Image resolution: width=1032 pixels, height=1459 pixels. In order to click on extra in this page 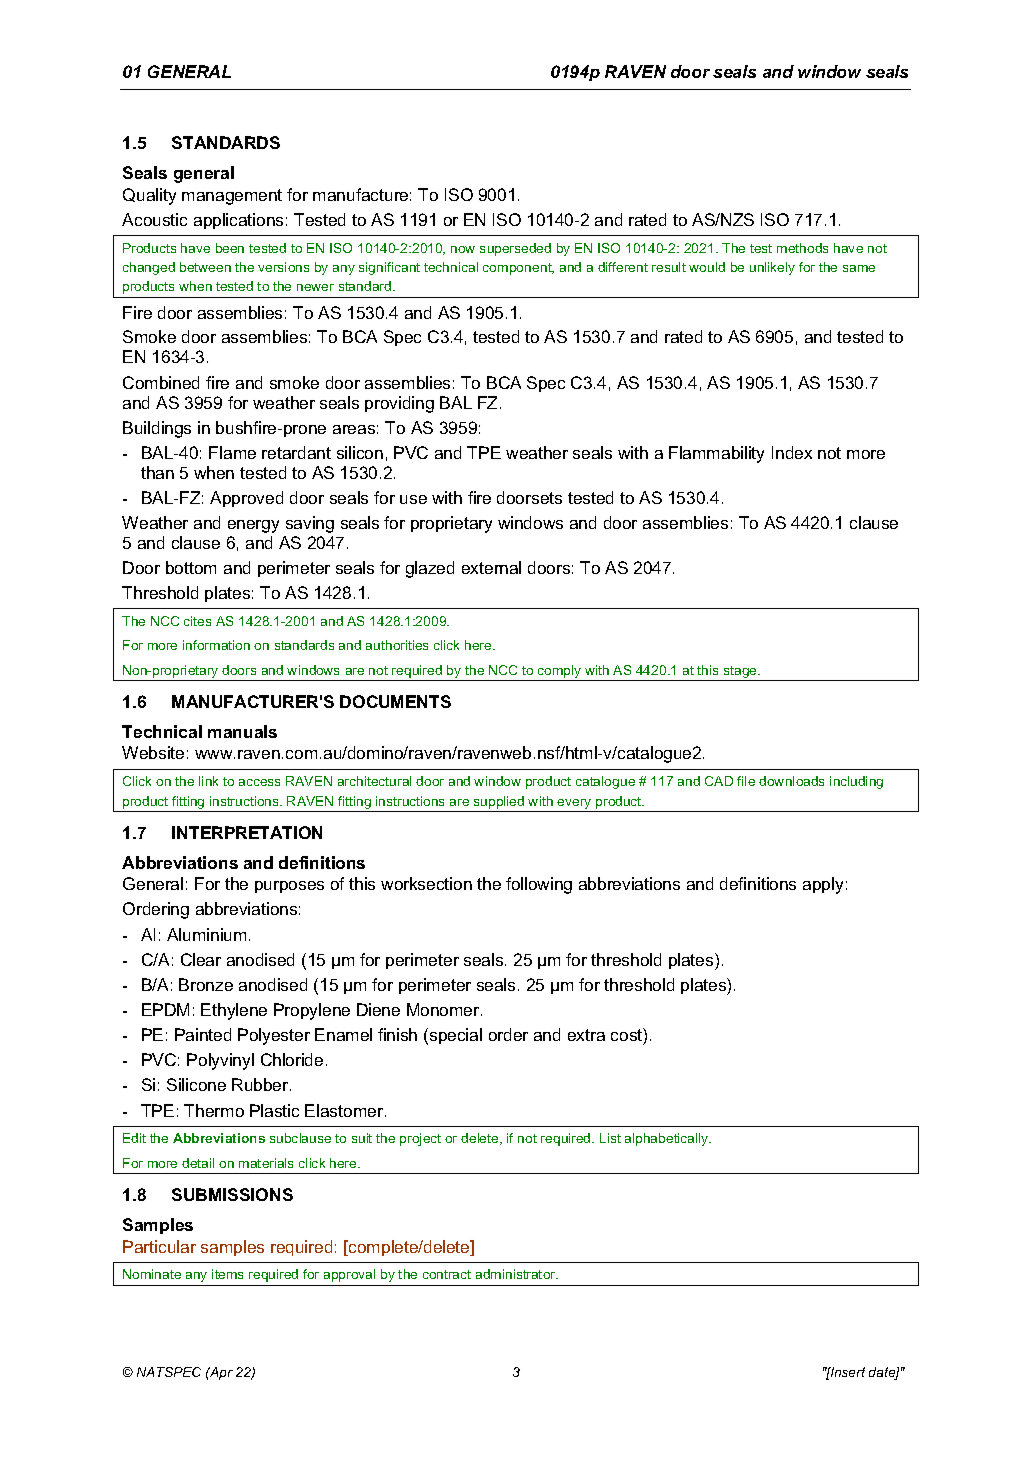, I will do `click(586, 1035)`.
